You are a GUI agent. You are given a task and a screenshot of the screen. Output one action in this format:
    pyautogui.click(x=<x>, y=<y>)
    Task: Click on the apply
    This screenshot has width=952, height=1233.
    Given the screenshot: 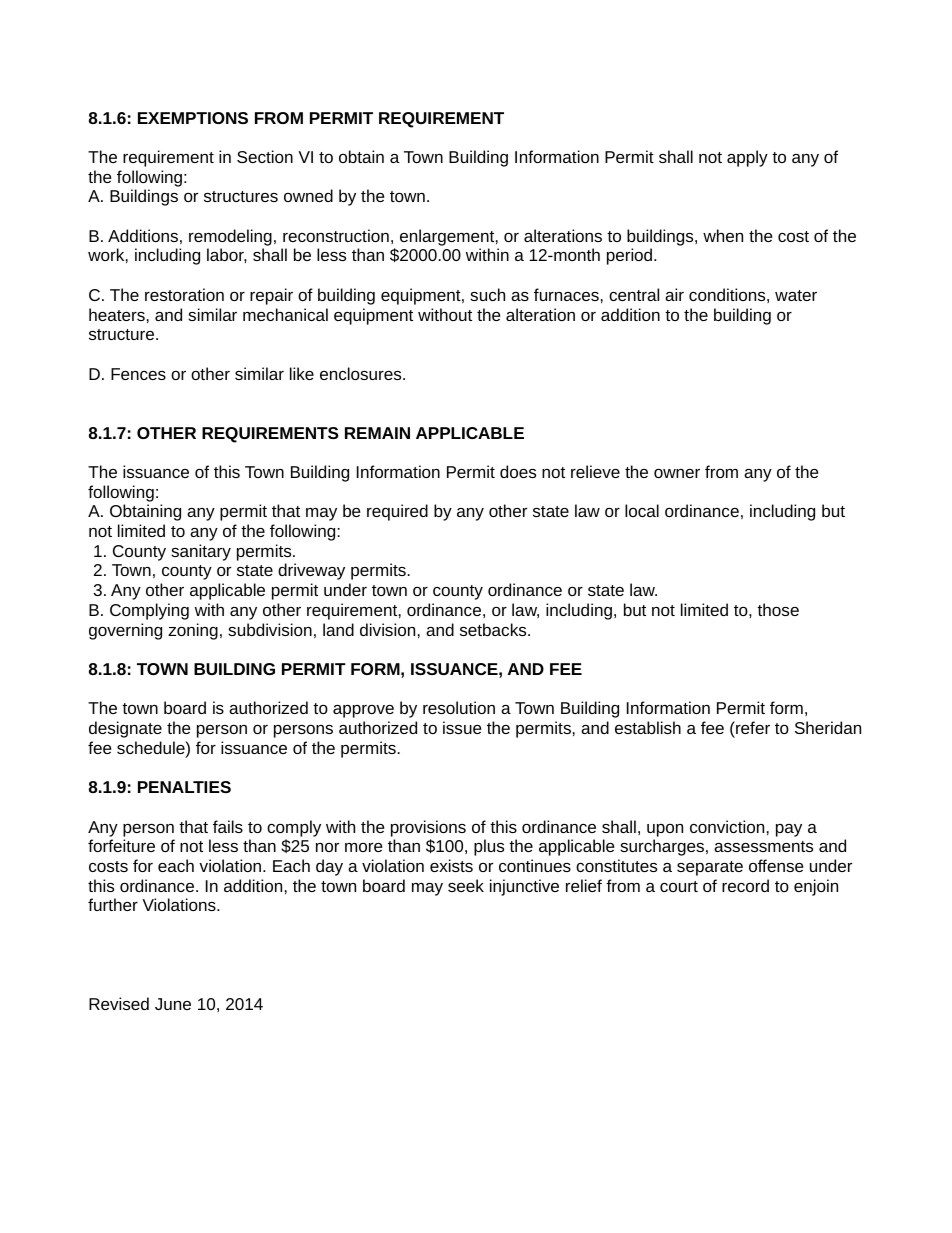 What is the action you would take?
    pyautogui.click(x=747, y=158)
